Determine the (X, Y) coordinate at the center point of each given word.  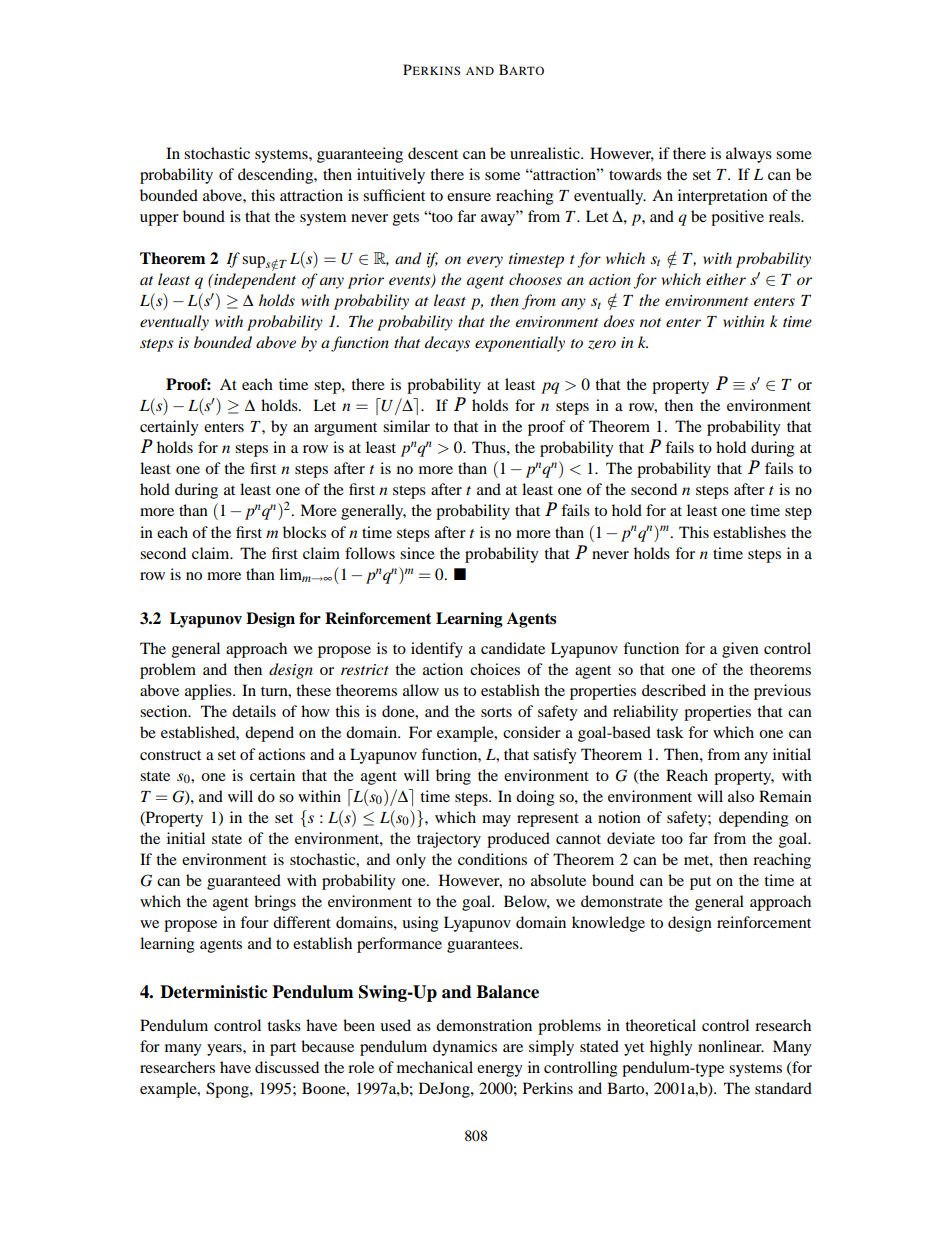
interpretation (723, 197)
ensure (469, 197)
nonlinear (731, 1046)
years (225, 1050)
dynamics (465, 1048)
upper (159, 220)
